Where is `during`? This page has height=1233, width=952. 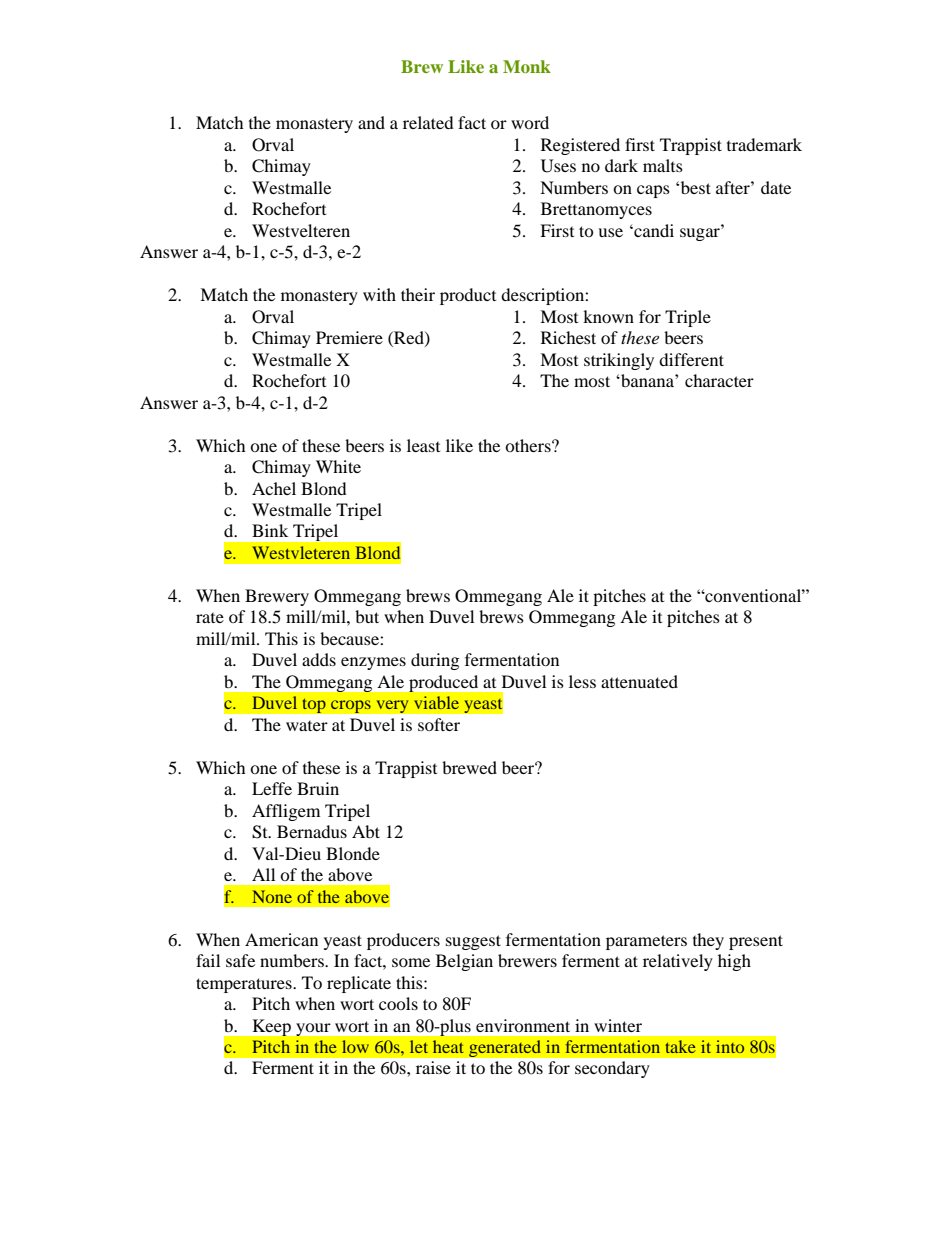
during is located at coordinates (435, 661).
